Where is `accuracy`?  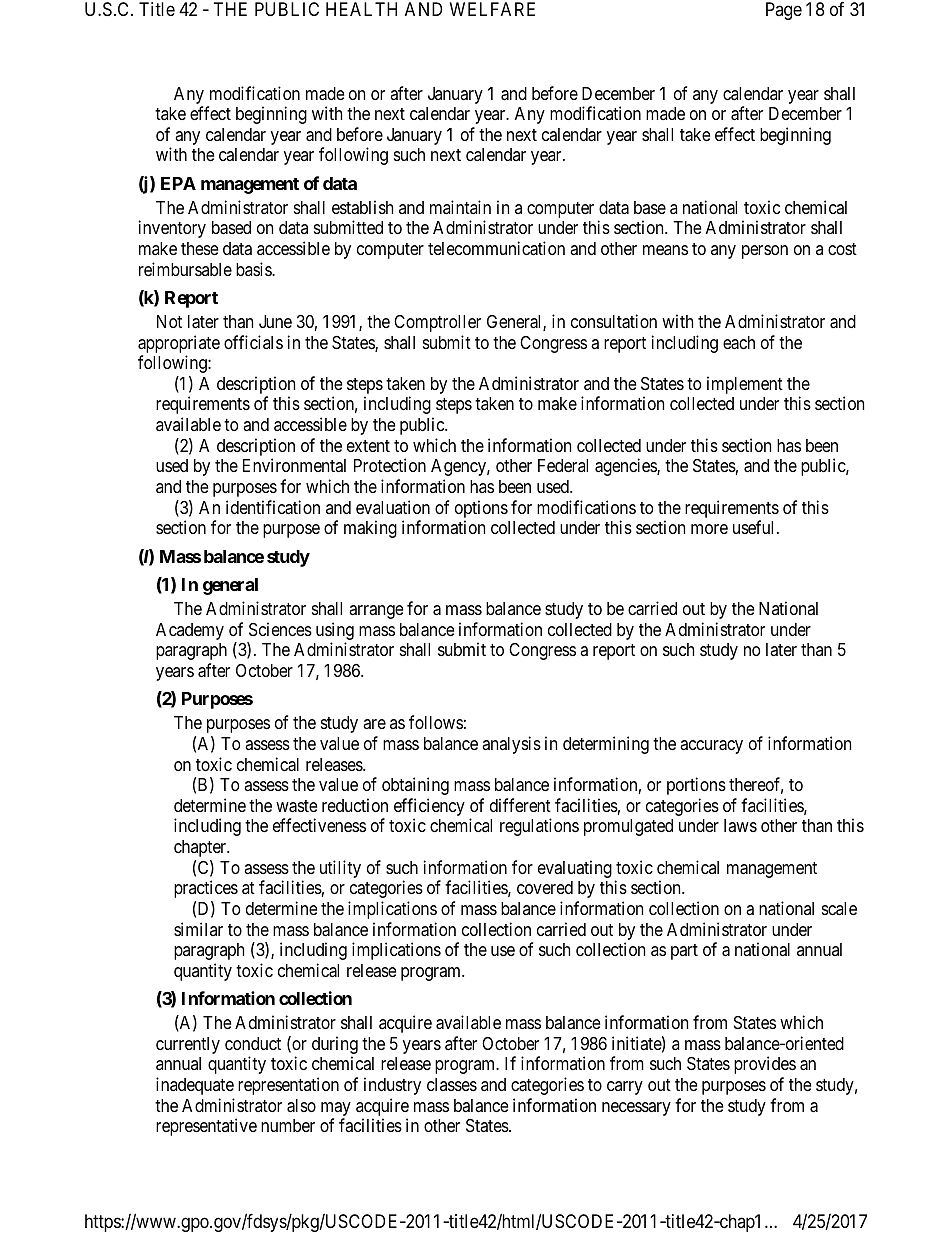 accuracy is located at coordinates (711, 747).
